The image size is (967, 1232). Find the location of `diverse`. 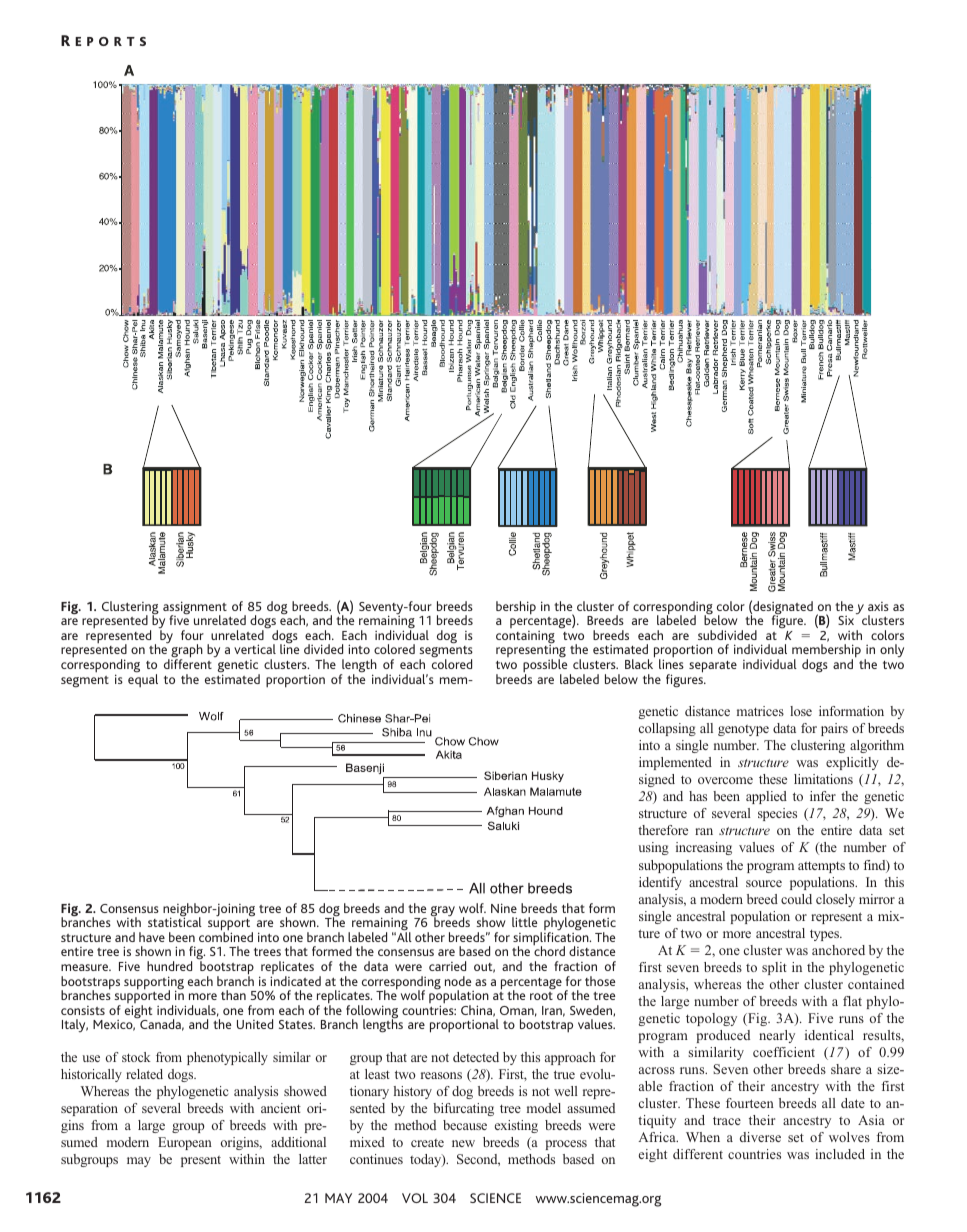

diverse is located at coordinates (760, 1137).
